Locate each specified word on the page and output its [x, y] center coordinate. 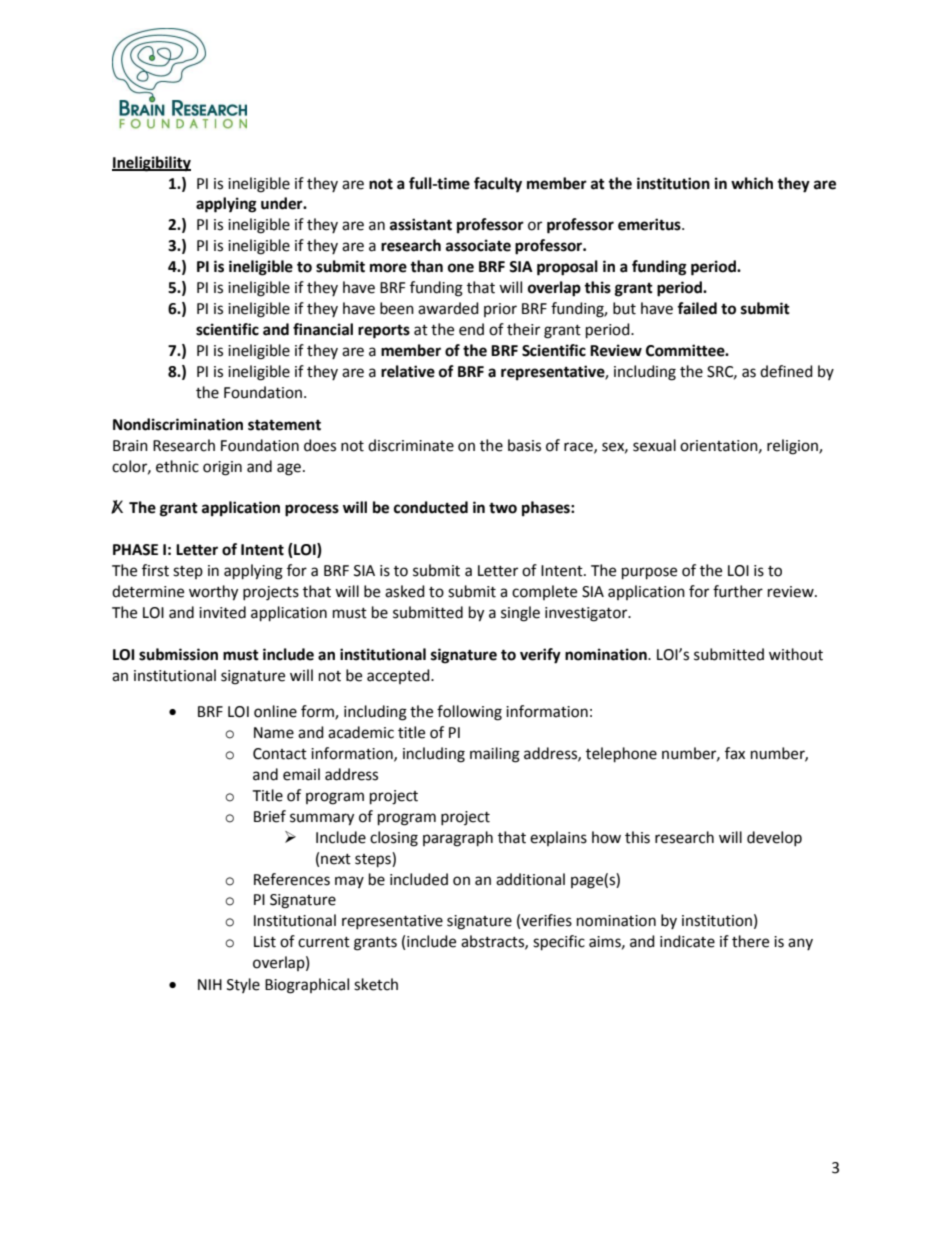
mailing [495, 755]
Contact [280, 754]
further [738, 591]
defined [786, 371]
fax [735, 753]
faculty [498, 185]
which [752, 183]
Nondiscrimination [178, 424]
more [388, 268]
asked [405, 591]
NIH [210, 984]
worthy [213, 593]
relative [408, 371]
